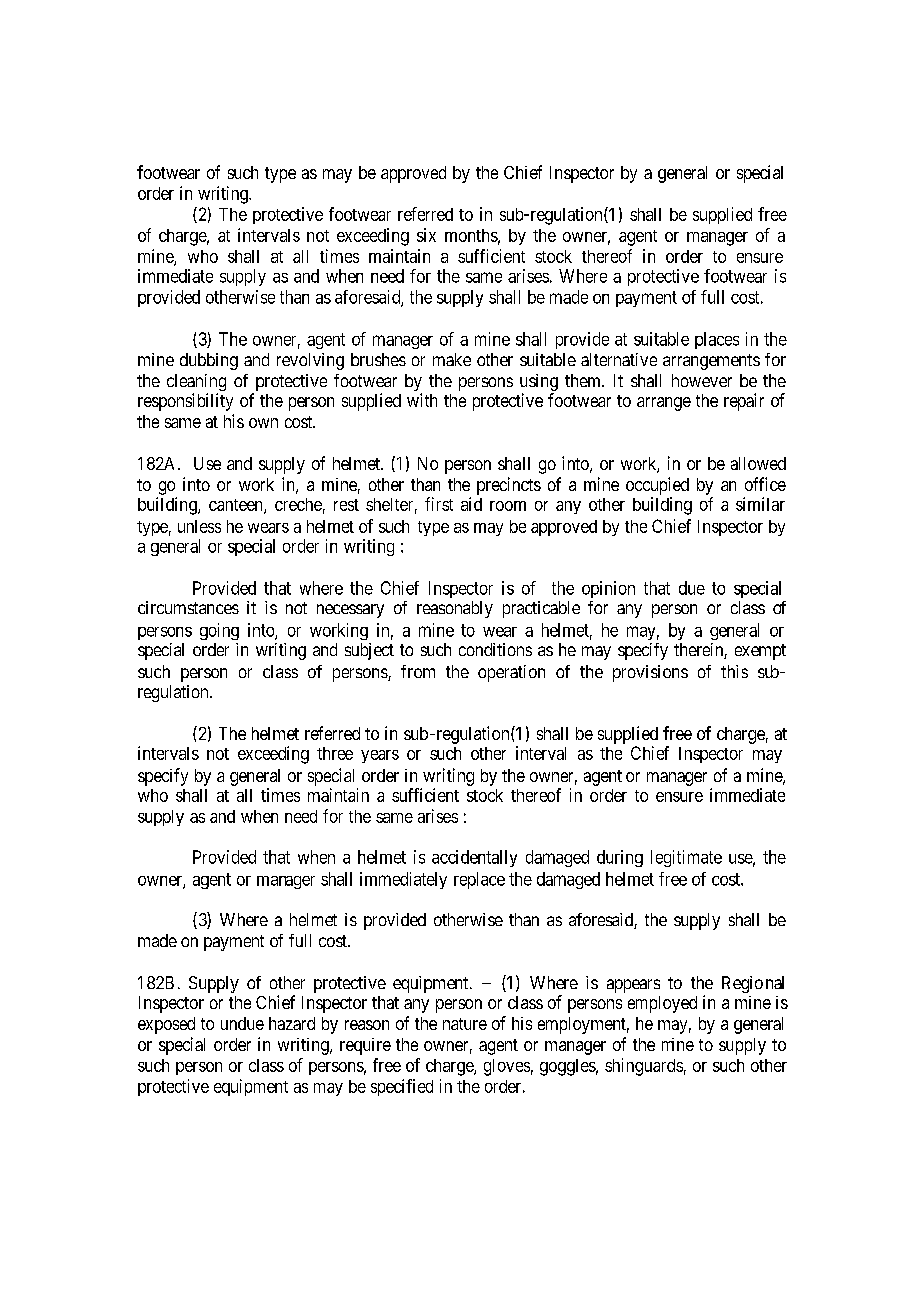 This screenshot has height=1307, width=924. I want to click on employed, so click(662, 1004).
